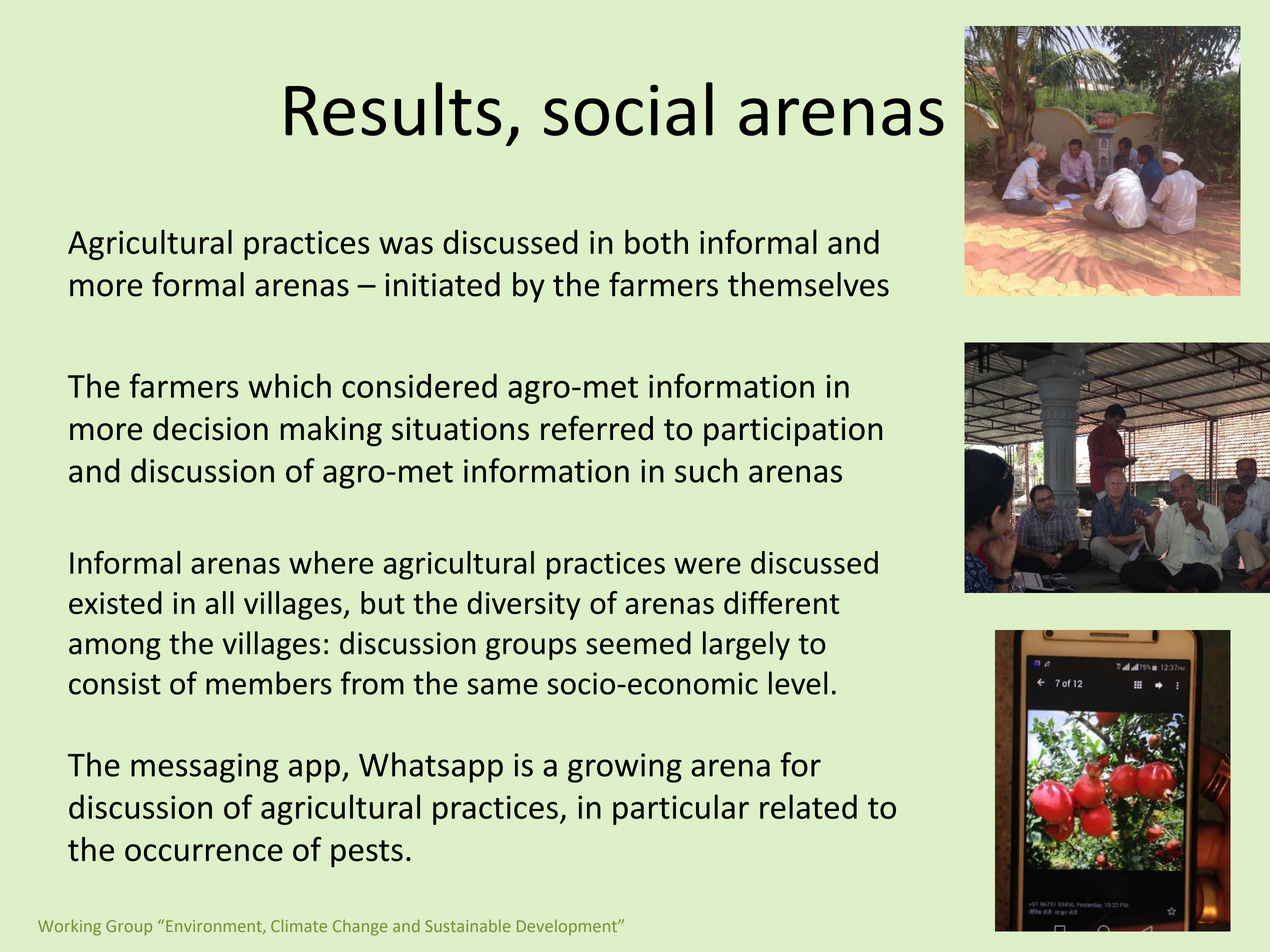 This image has width=1270, height=952. What do you see at coordinates (467, 925) in the image?
I see `Sustainable` at bounding box center [467, 925].
